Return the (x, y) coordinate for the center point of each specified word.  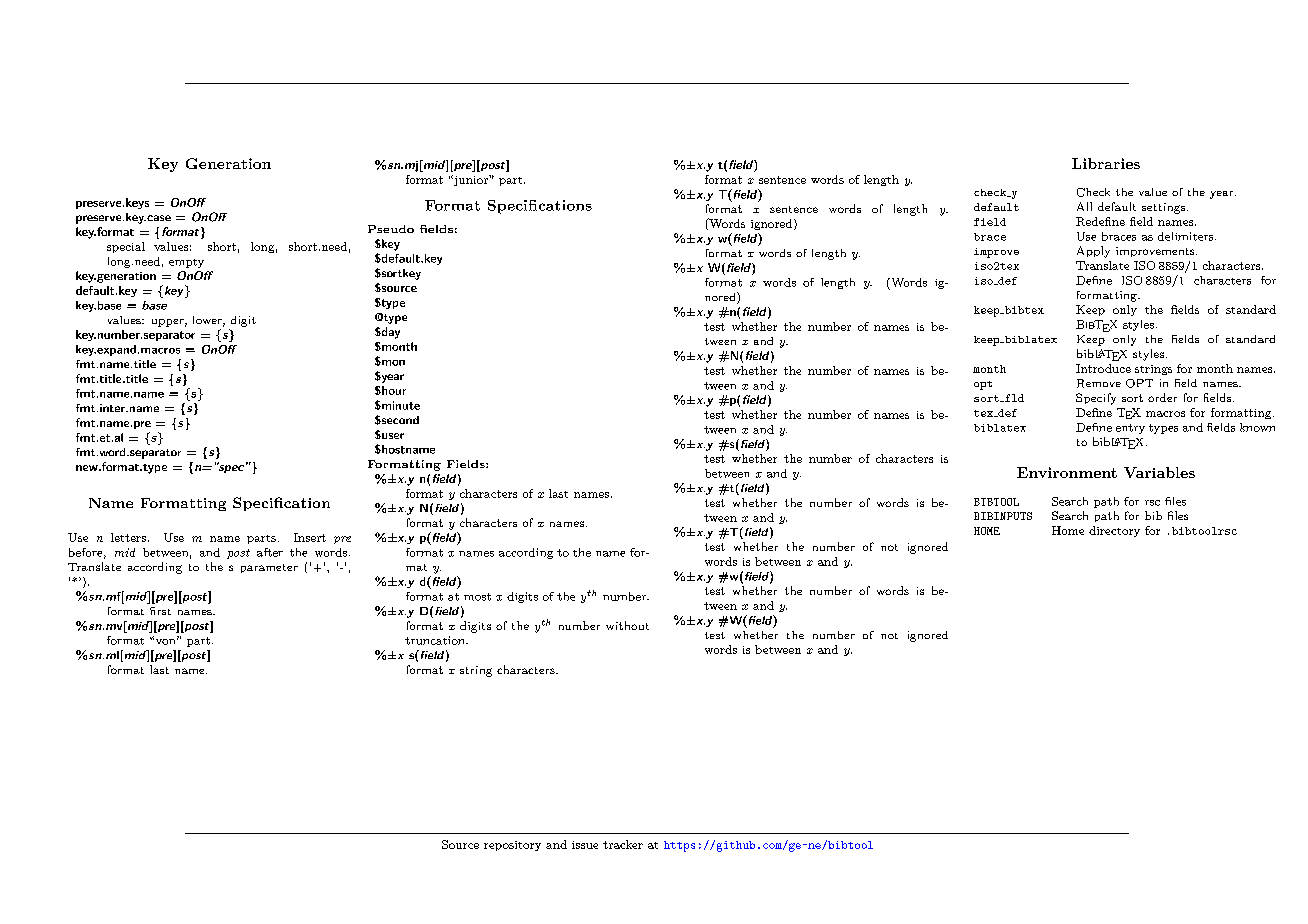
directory (1114, 531)
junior (470, 180)
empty (186, 263)
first (160, 611)
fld (1013, 398)
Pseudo (391, 229)
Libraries (1106, 163)
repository (512, 846)
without (627, 625)
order (1162, 397)
